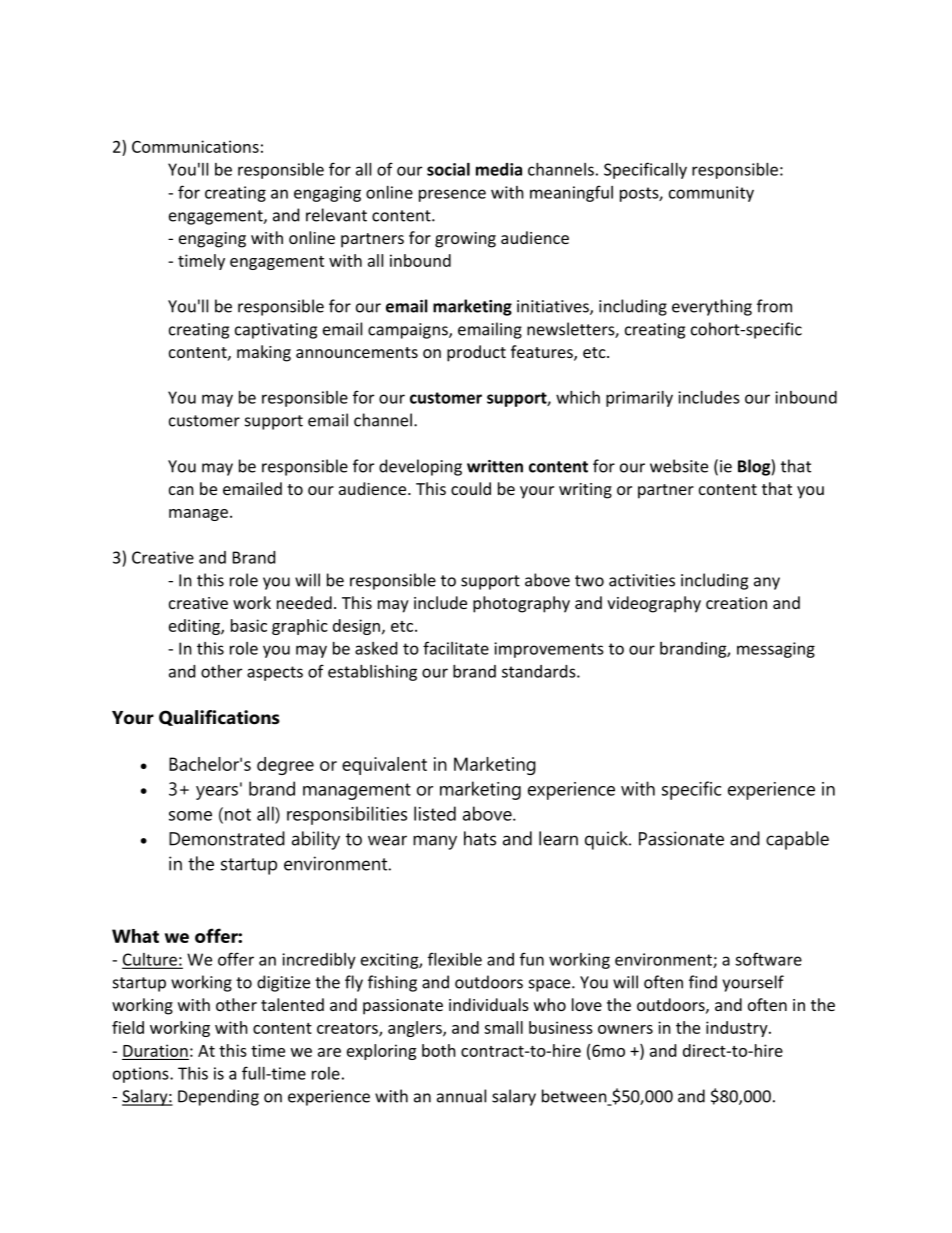 The image size is (952, 1233). I want to click on social, so click(448, 169).
